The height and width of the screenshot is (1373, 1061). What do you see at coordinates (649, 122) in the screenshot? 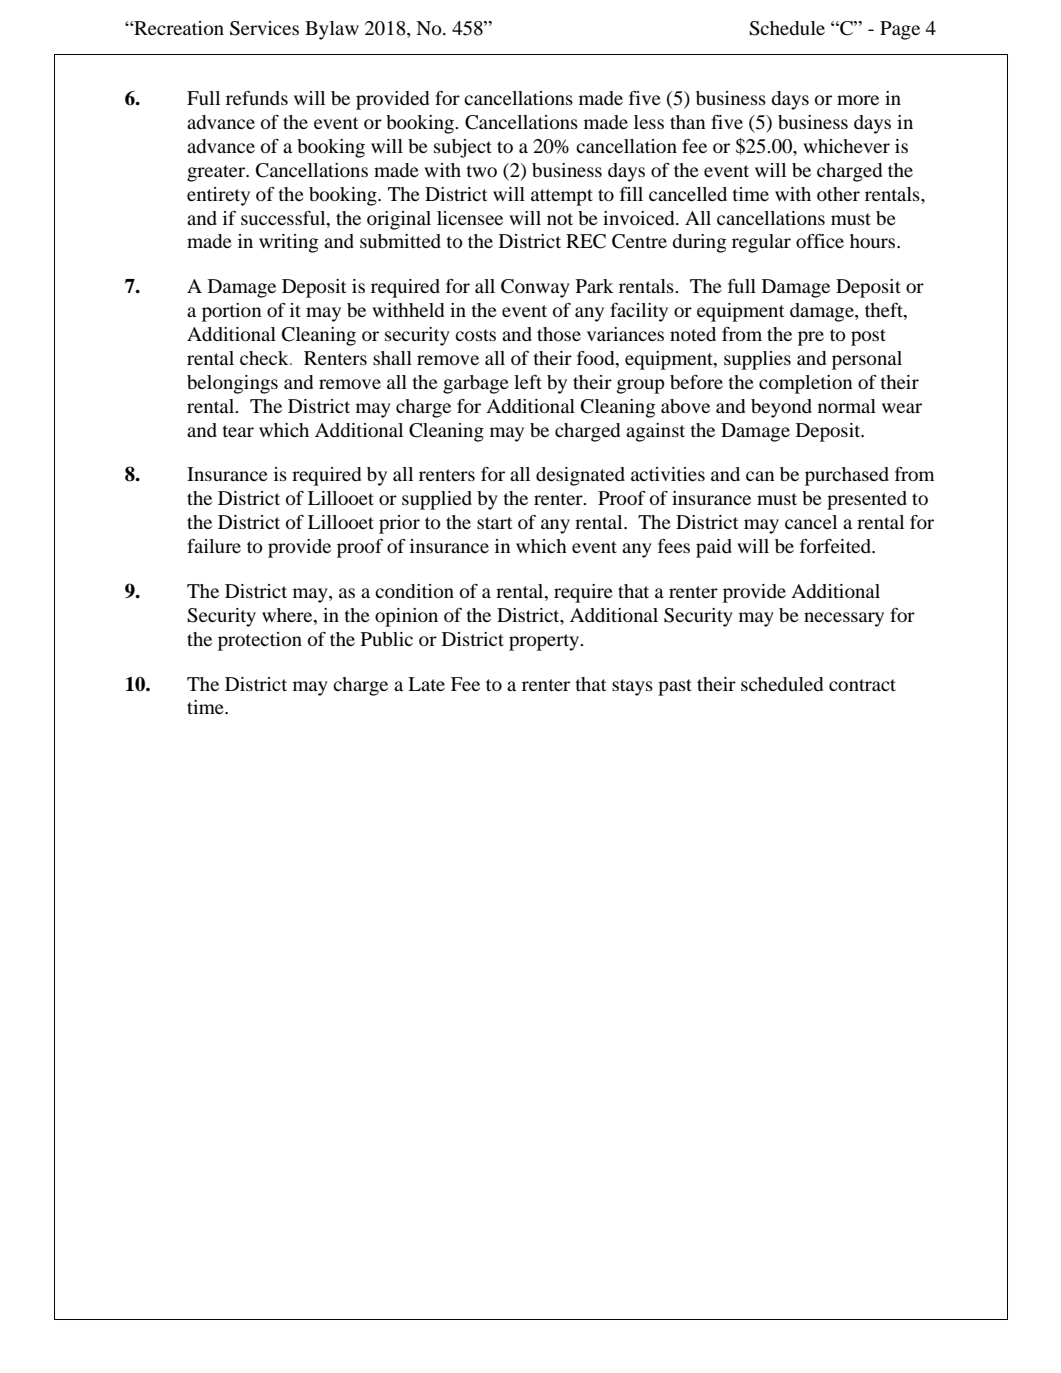
I see `less` at bounding box center [649, 122].
